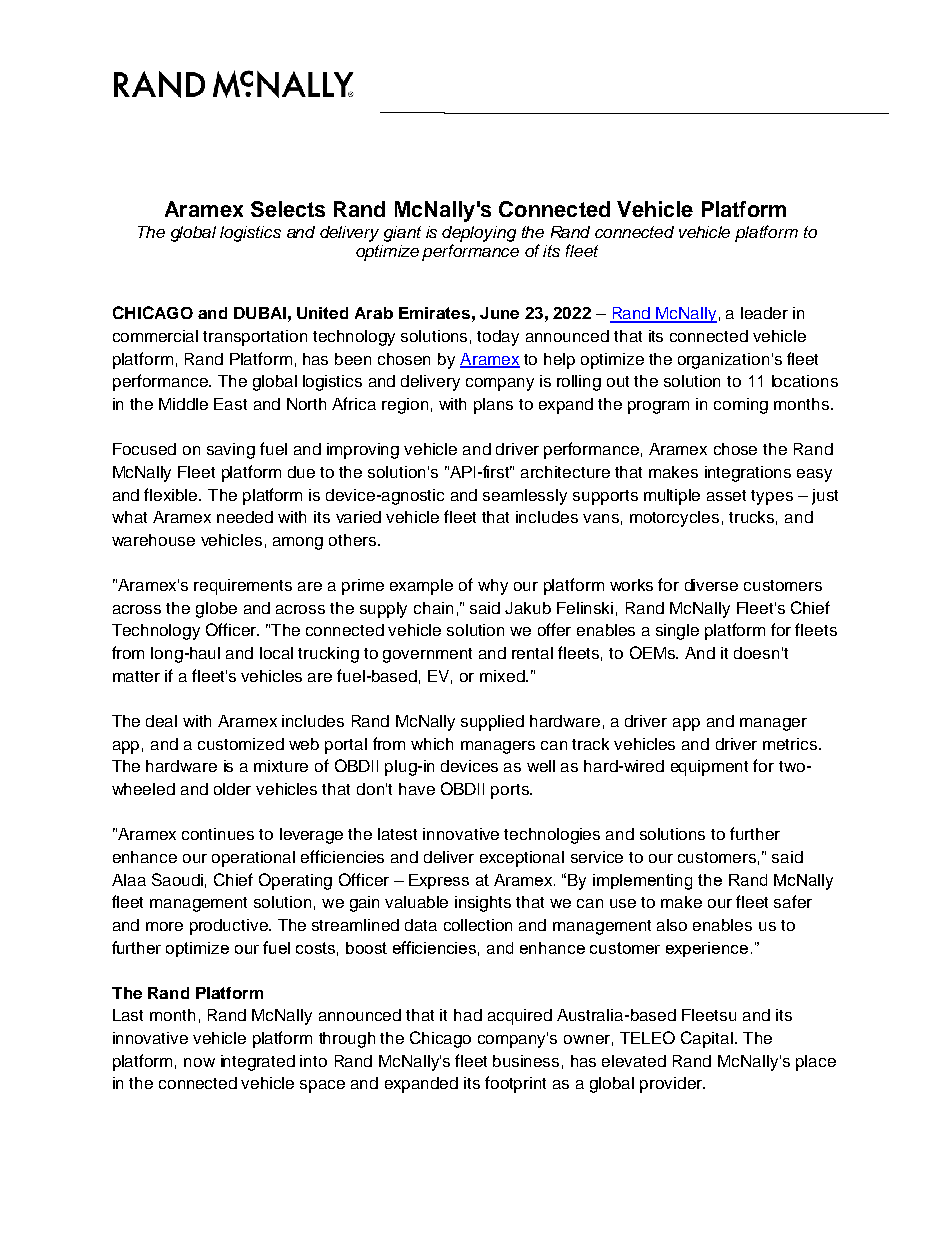 The image size is (952, 1233). What do you see at coordinates (427, 655) in the document?
I see `government` at bounding box center [427, 655].
